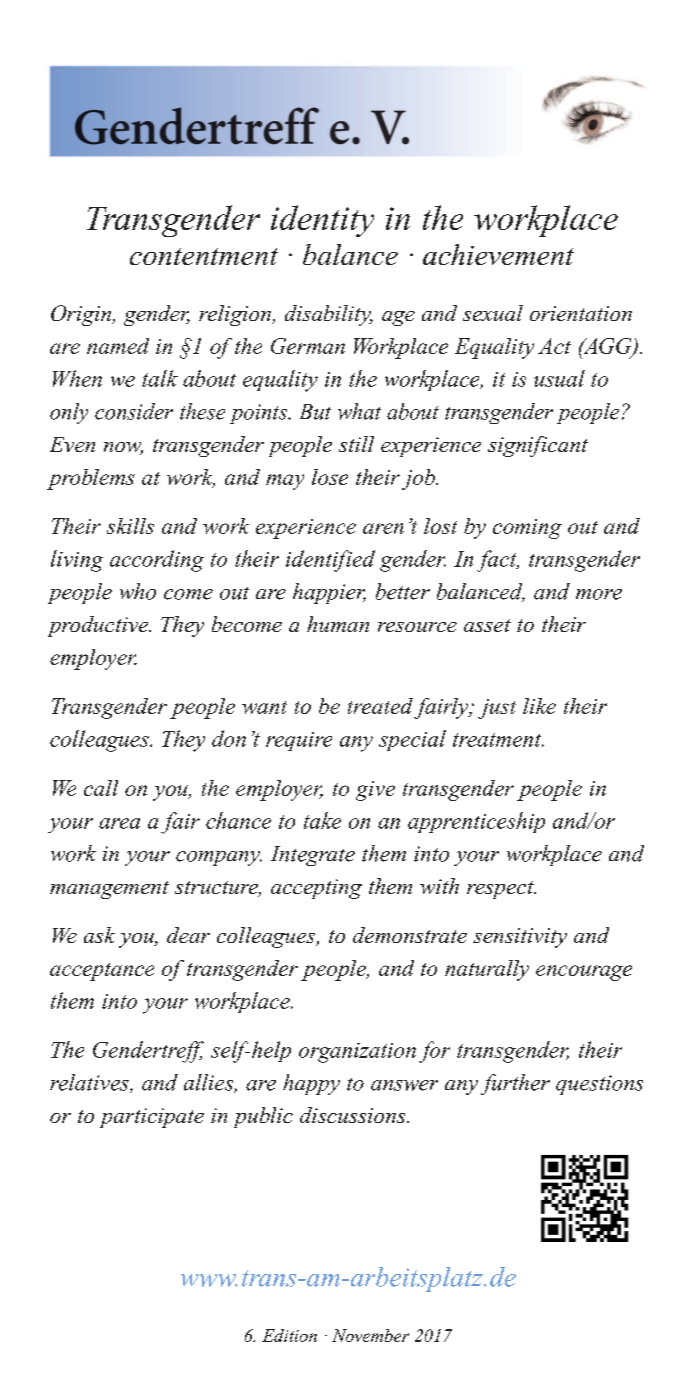 The width and height of the page is (696, 1392). What do you see at coordinates (204, 256) in the page?
I see `contentment` at bounding box center [204, 256].
